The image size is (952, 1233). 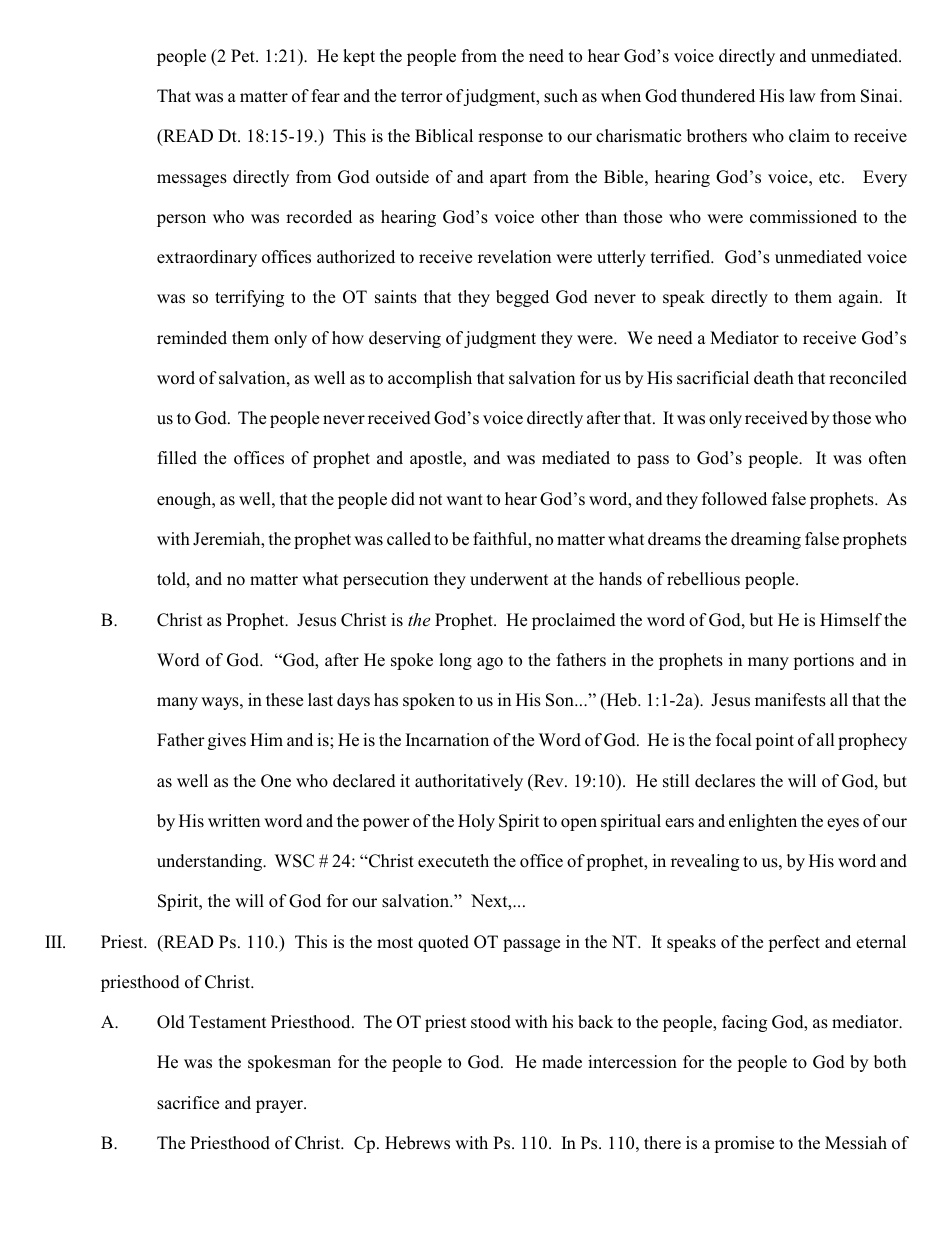 What do you see at coordinates (284, 700) in the screenshot?
I see `these` at bounding box center [284, 700].
